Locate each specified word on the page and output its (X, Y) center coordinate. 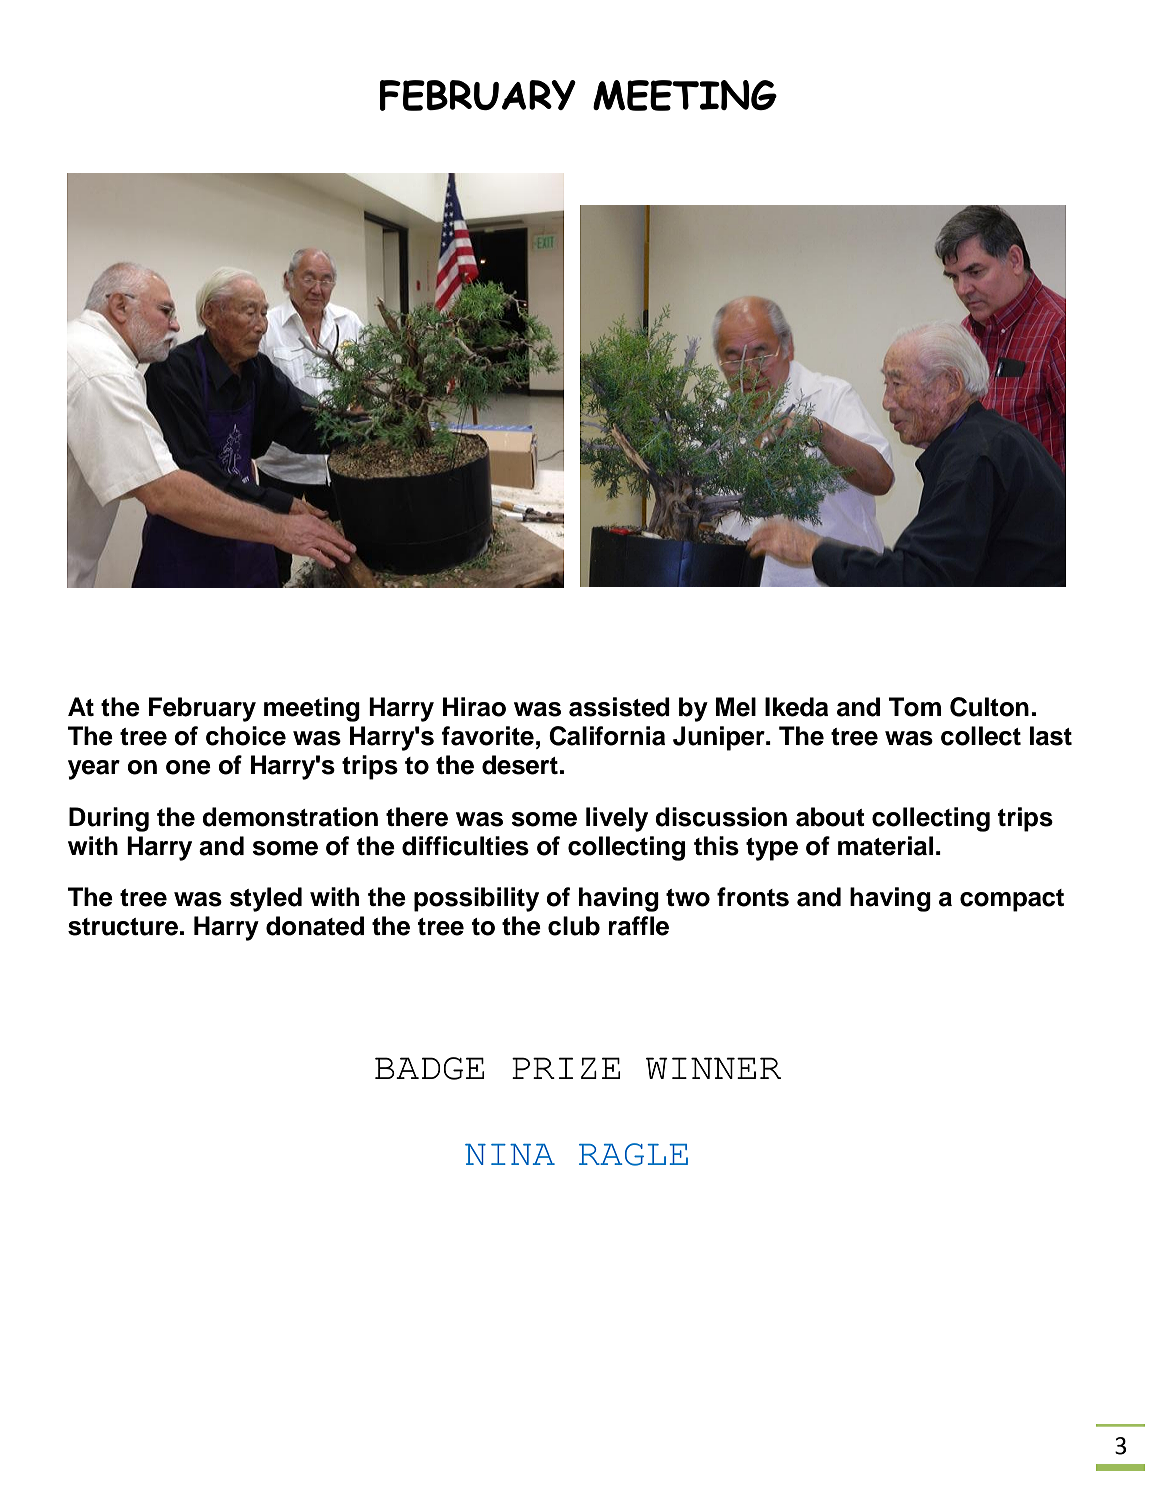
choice (246, 736)
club (574, 926)
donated (315, 926)
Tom (915, 707)
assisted (619, 707)
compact (1012, 900)
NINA (510, 1154)
